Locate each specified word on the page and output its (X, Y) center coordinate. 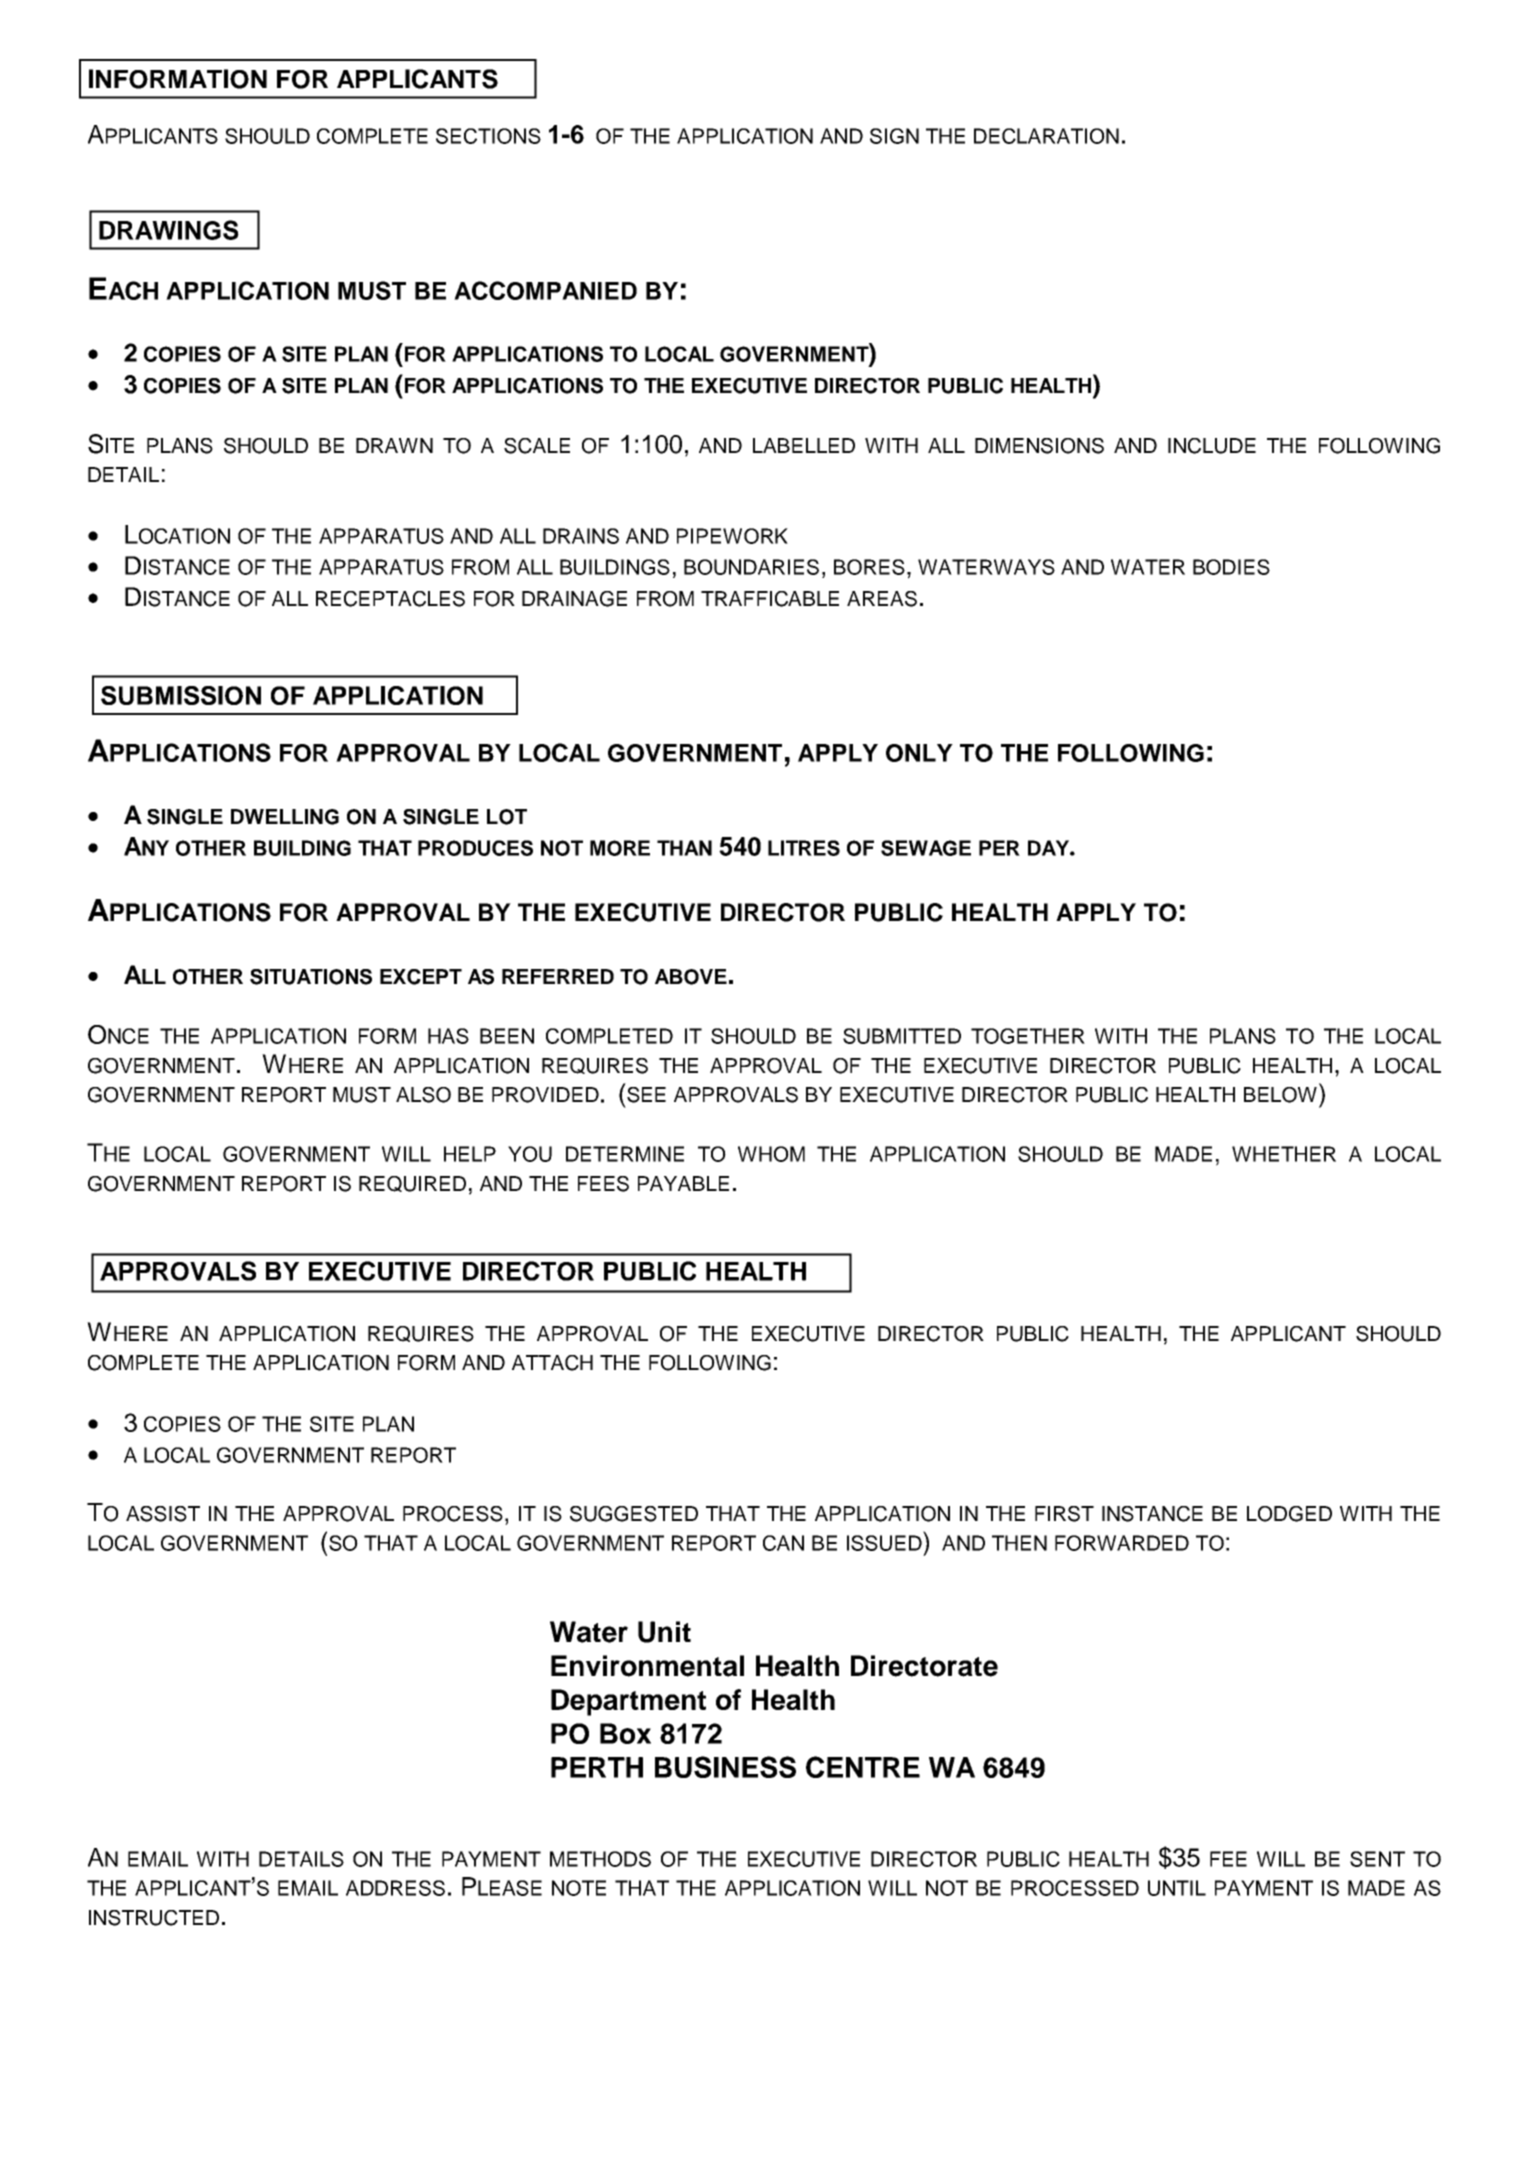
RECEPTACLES (390, 599)
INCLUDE (1212, 446)
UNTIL (1177, 1888)
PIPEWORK (732, 536)
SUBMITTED (902, 1036)
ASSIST (163, 1514)
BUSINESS (725, 1767)
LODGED (1289, 1514)
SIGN (894, 136)
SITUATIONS (311, 977)
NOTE (579, 1888)
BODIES (1231, 567)
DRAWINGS (169, 230)
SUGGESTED (634, 1514)
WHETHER (1284, 1154)
